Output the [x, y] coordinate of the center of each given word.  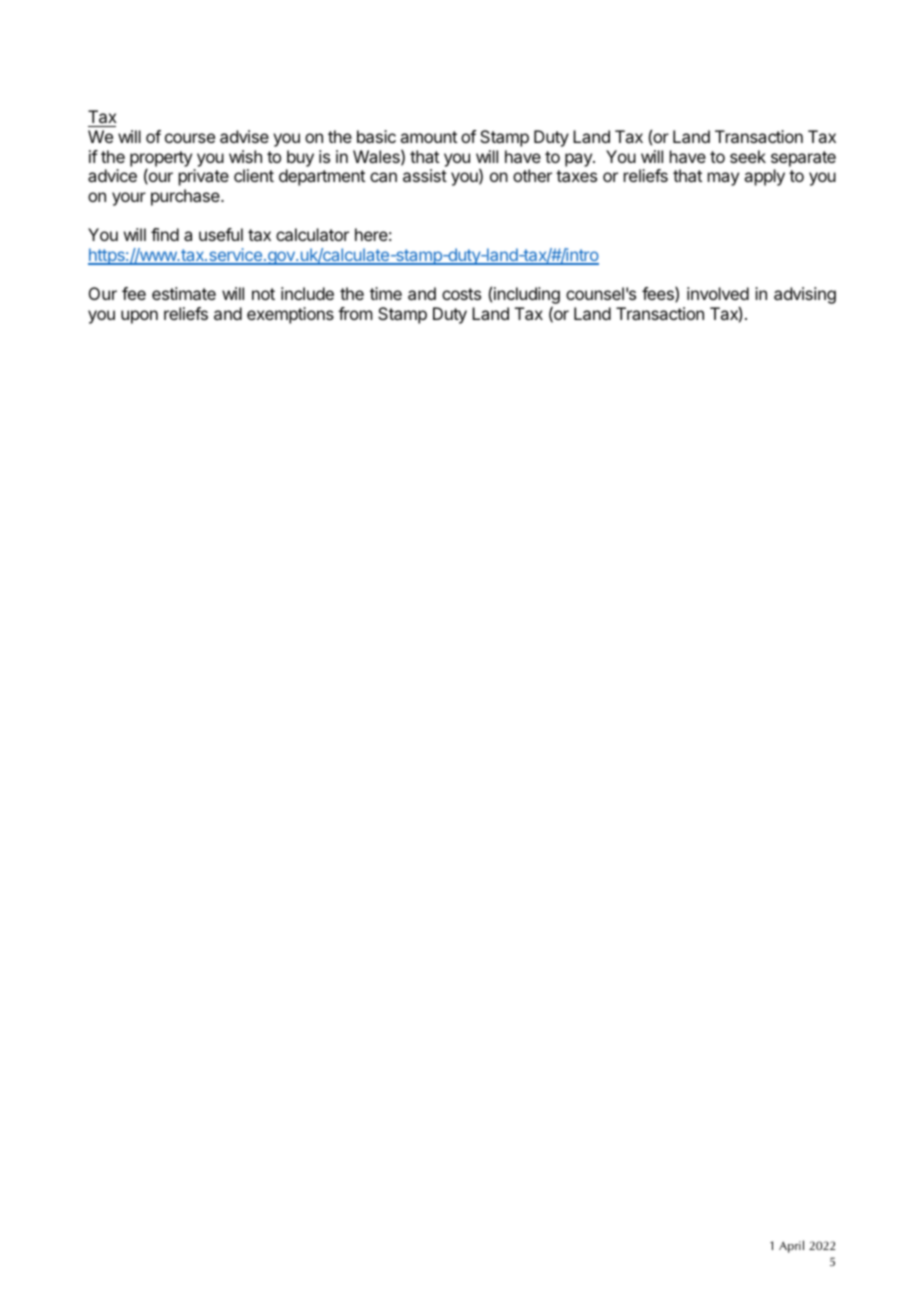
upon [139, 317]
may [723, 179]
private [204, 177]
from [355, 313]
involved [718, 293]
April [791, 1246]
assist [425, 175]
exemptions [290, 315]
